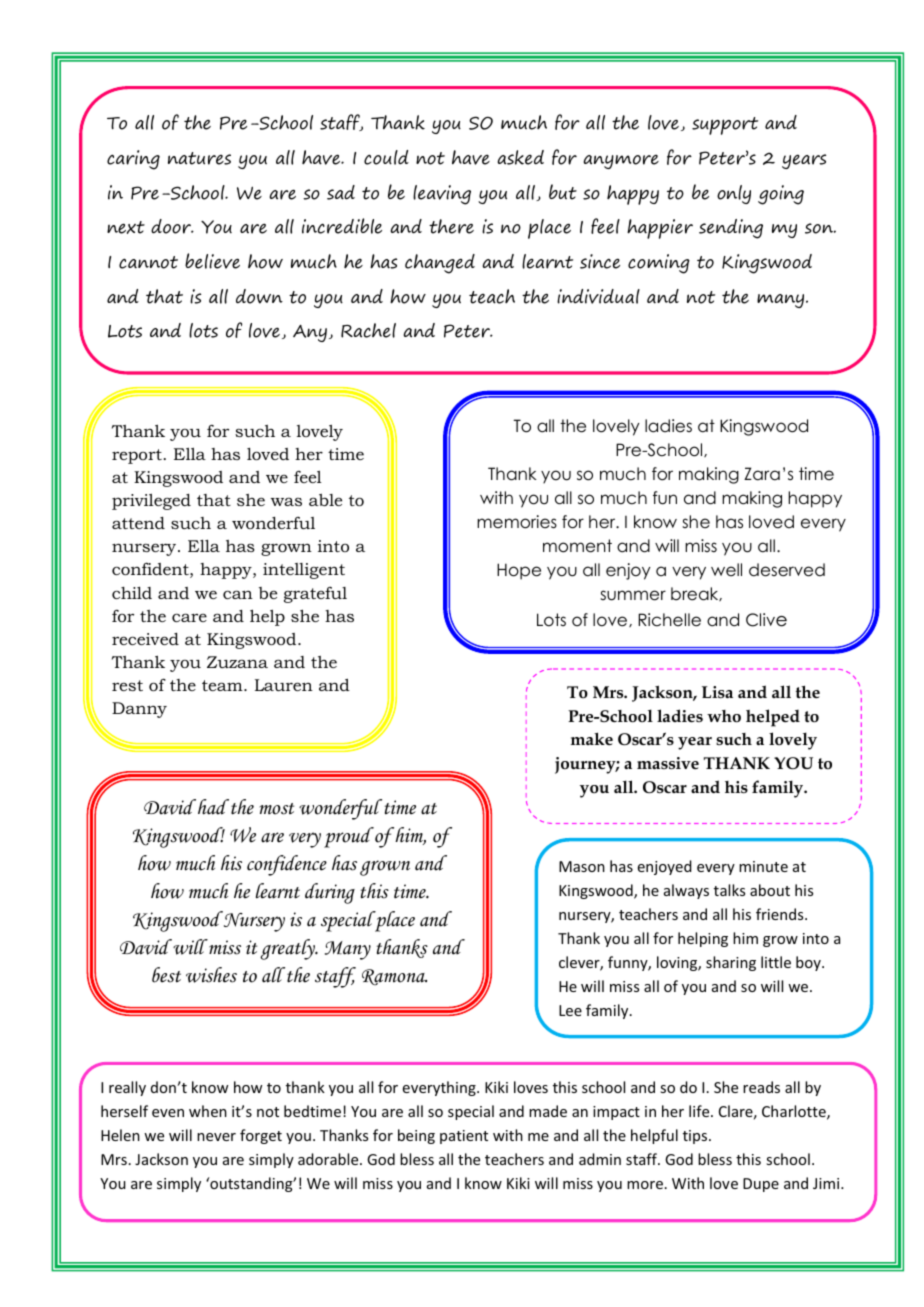 The width and height of the screenshot is (924, 1307). What do you see at coordinates (211, 975) in the screenshot?
I see `wishes` at bounding box center [211, 975].
